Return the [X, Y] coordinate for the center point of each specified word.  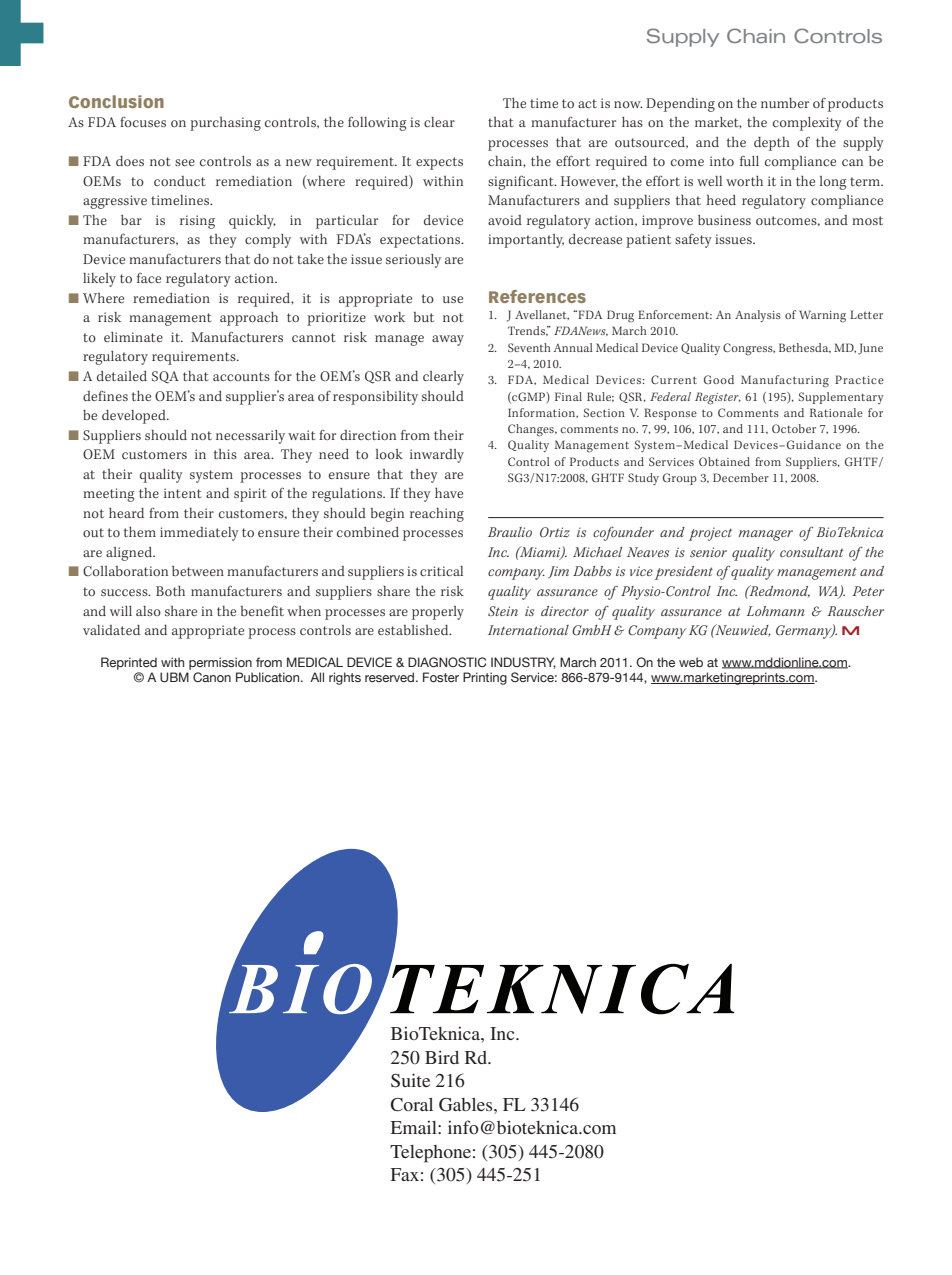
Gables [467, 1105]
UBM [174, 677]
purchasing [225, 124]
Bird [442, 1057]
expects [439, 163]
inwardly [437, 456]
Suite [410, 1080]
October [794, 428]
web [691, 662]
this [225, 454]
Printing [485, 678]
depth [772, 144]
